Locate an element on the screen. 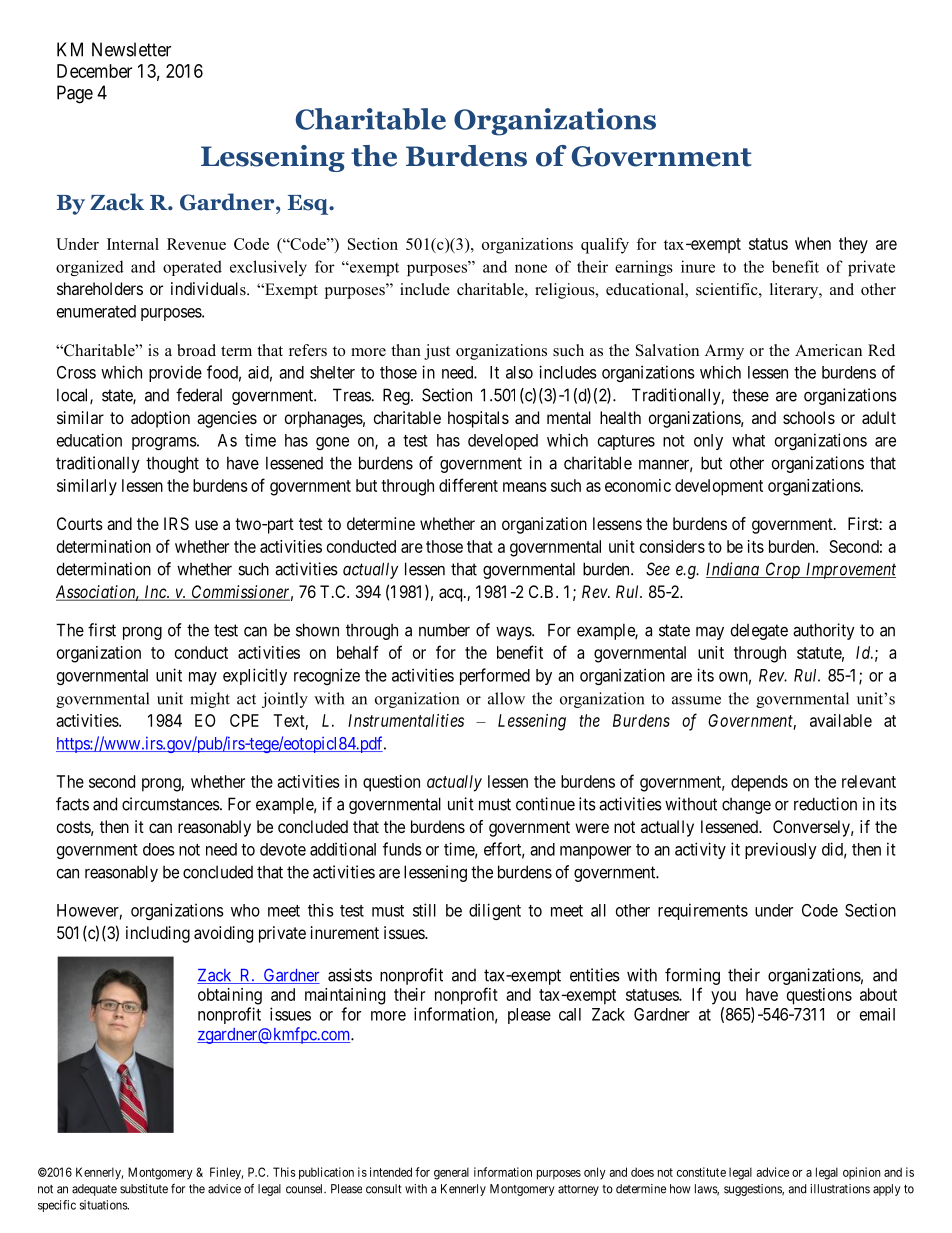 Image resolution: width=952 pixels, height=1233 pixels. programs is located at coordinates (164, 443).
